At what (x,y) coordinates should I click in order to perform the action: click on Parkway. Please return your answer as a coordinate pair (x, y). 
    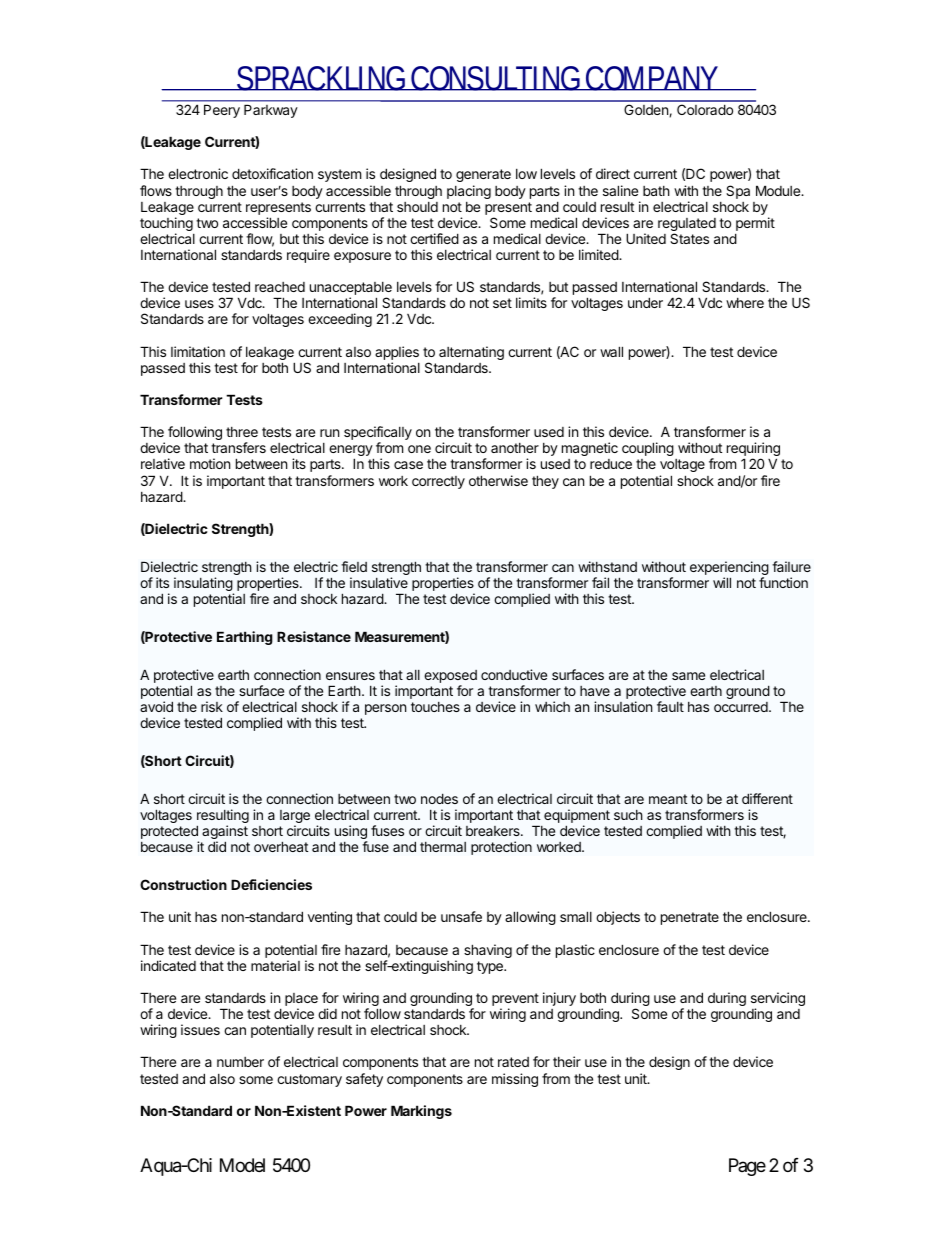
    Looking at the image, I should click on (271, 111).
